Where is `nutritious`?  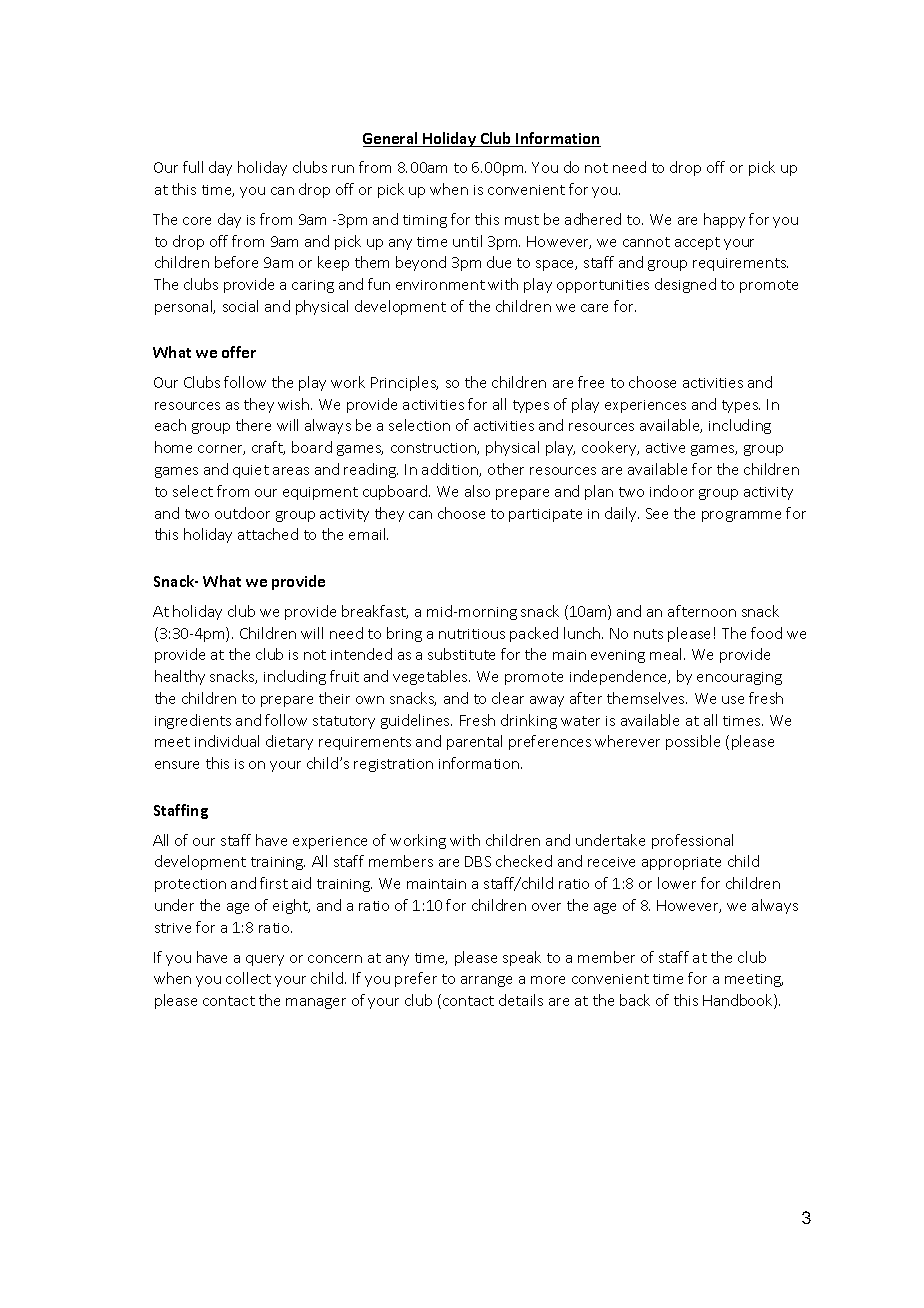
nutritious is located at coordinates (472, 634).
